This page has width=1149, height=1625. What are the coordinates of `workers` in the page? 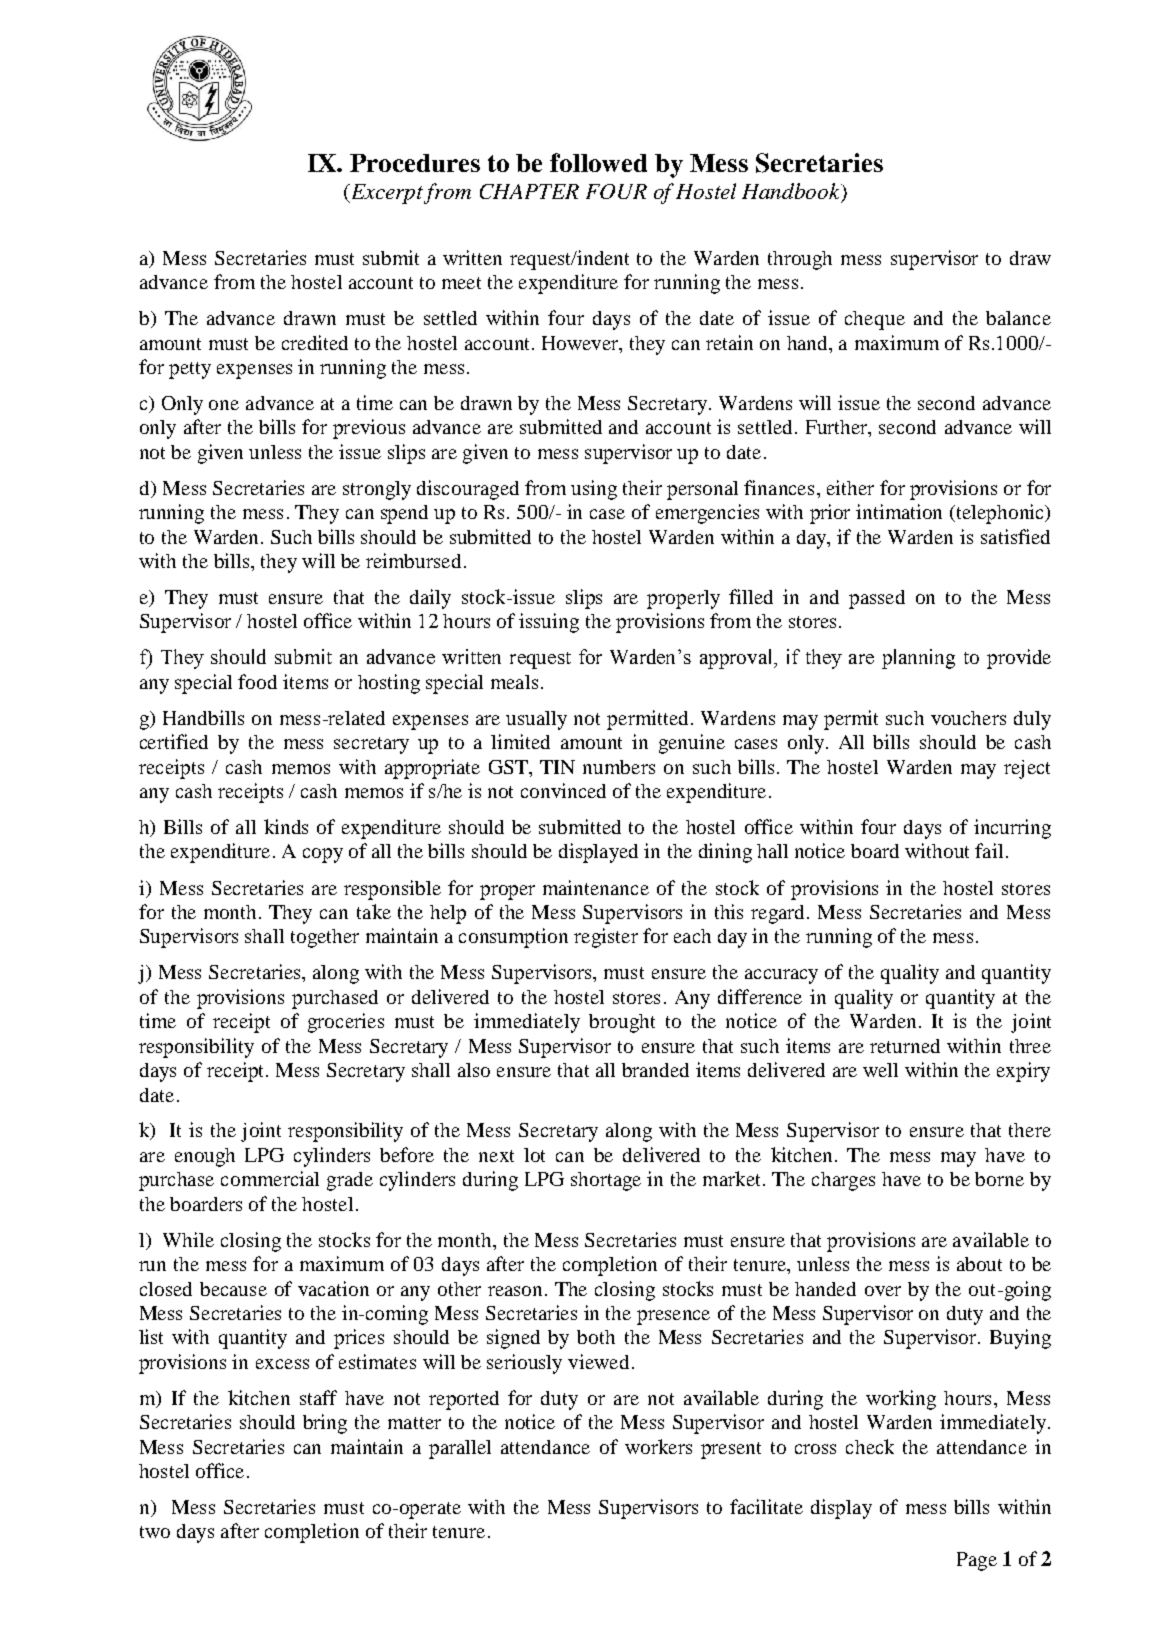 It's located at (658, 1446).
